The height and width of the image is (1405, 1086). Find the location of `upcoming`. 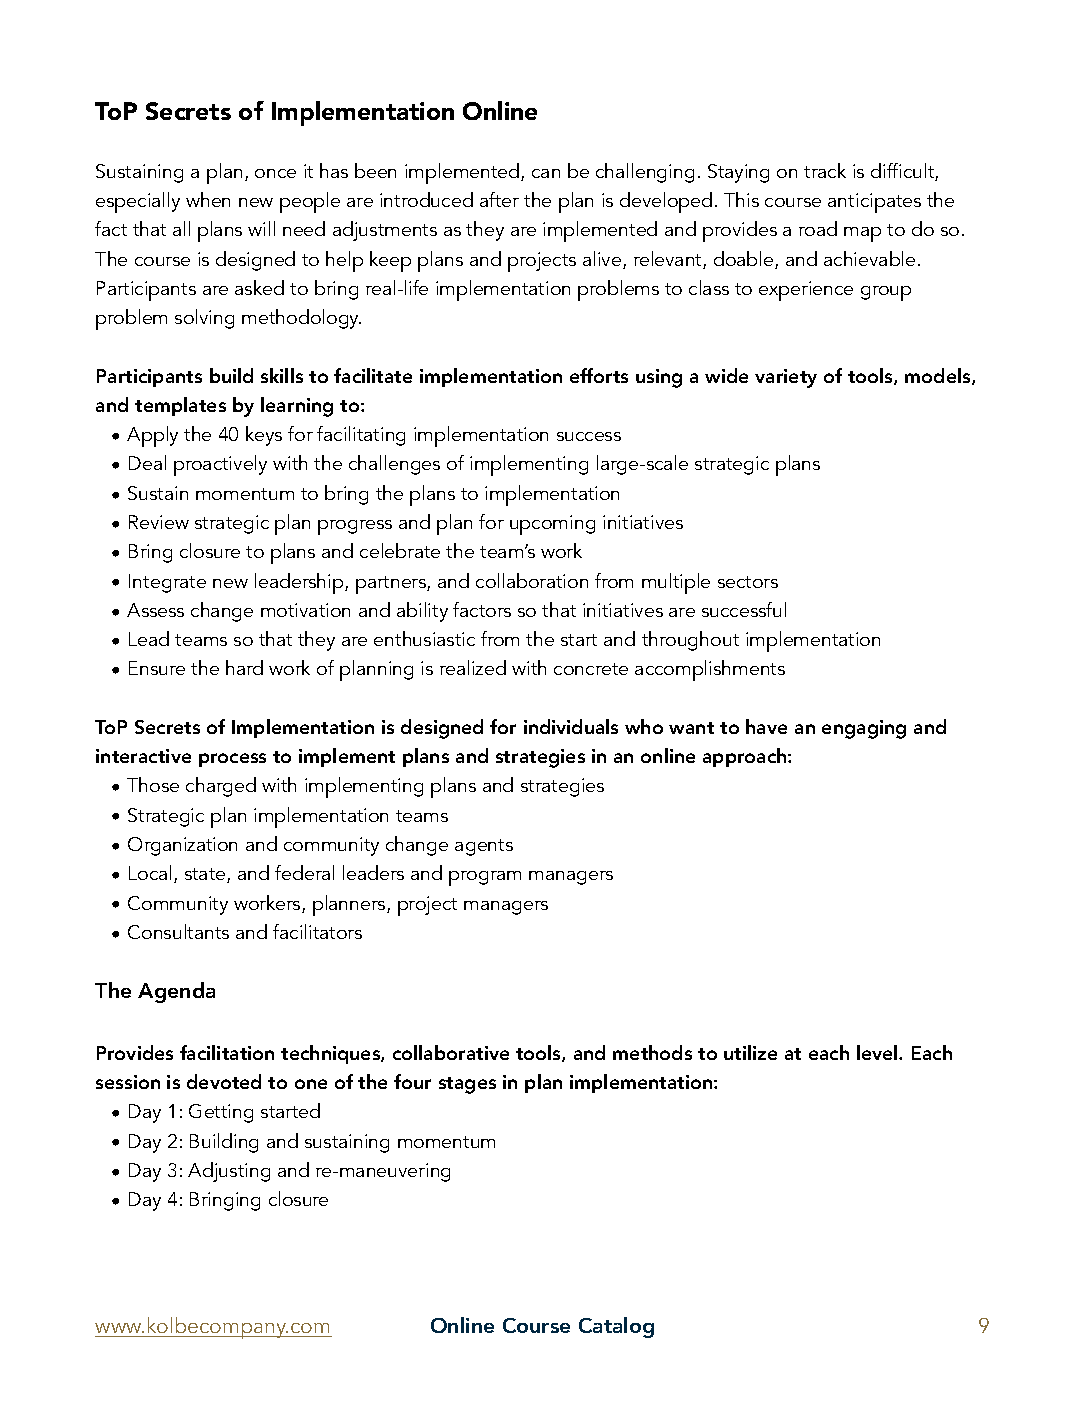

upcoming is located at coordinates (552, 525).
